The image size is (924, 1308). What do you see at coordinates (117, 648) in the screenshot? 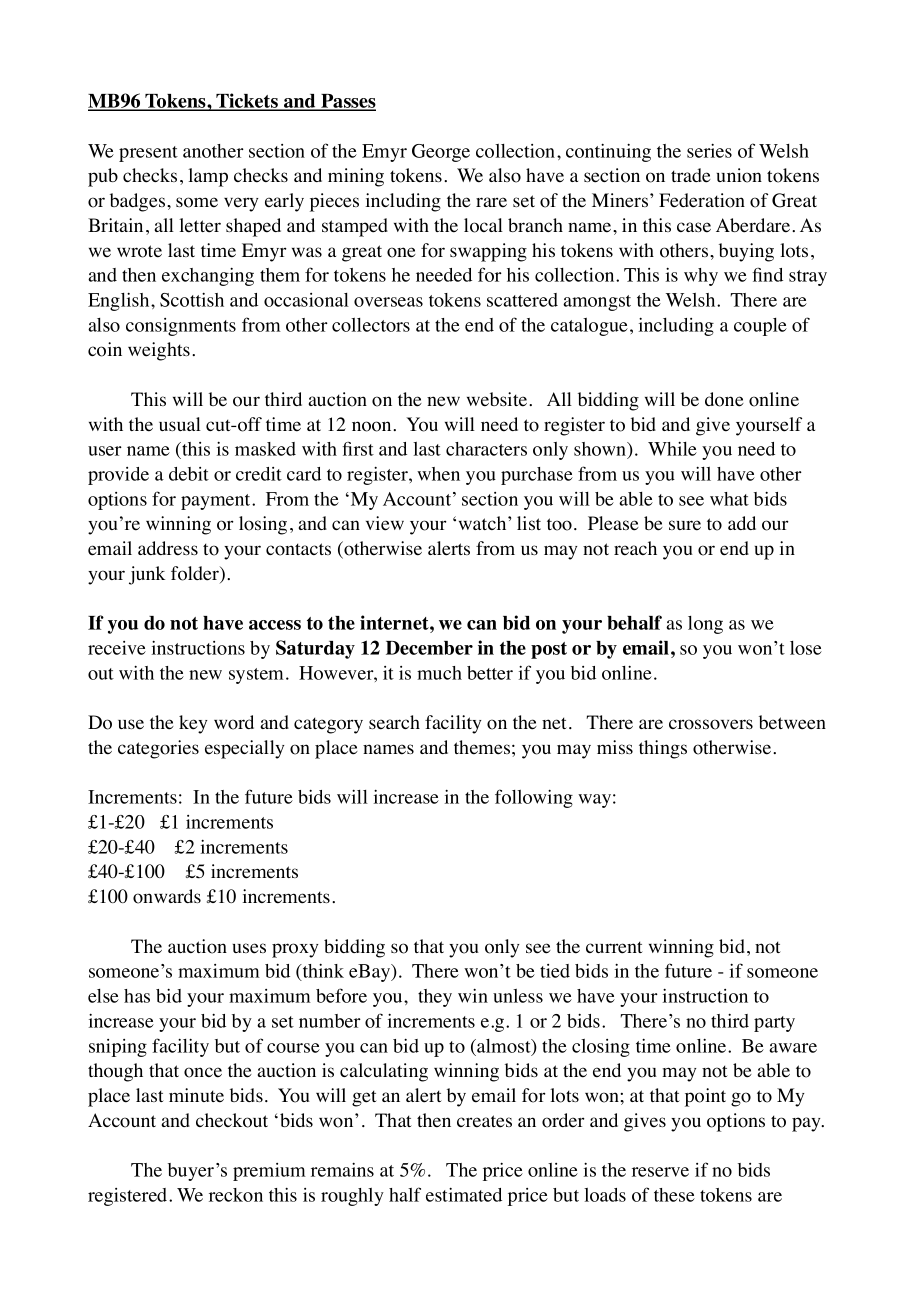
I see `receive` at bounding box center [117, 648].
